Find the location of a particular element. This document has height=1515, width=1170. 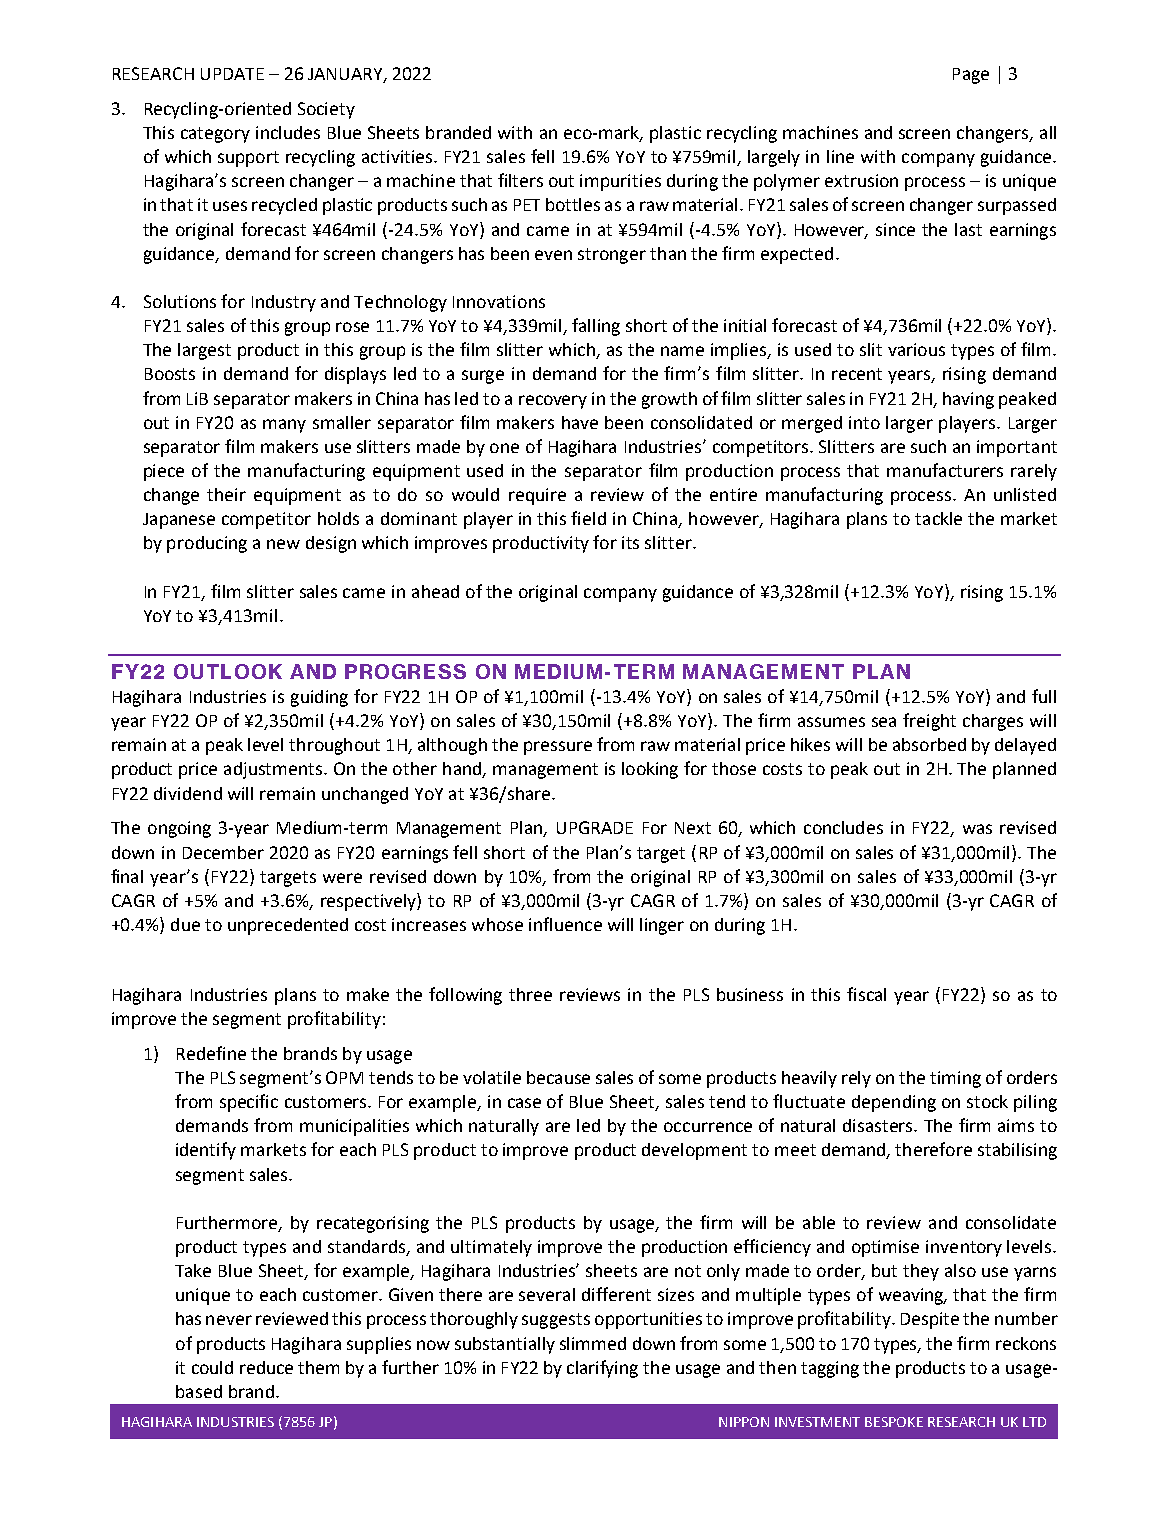

BESPOKE is located at coordinates (894, 1422).
